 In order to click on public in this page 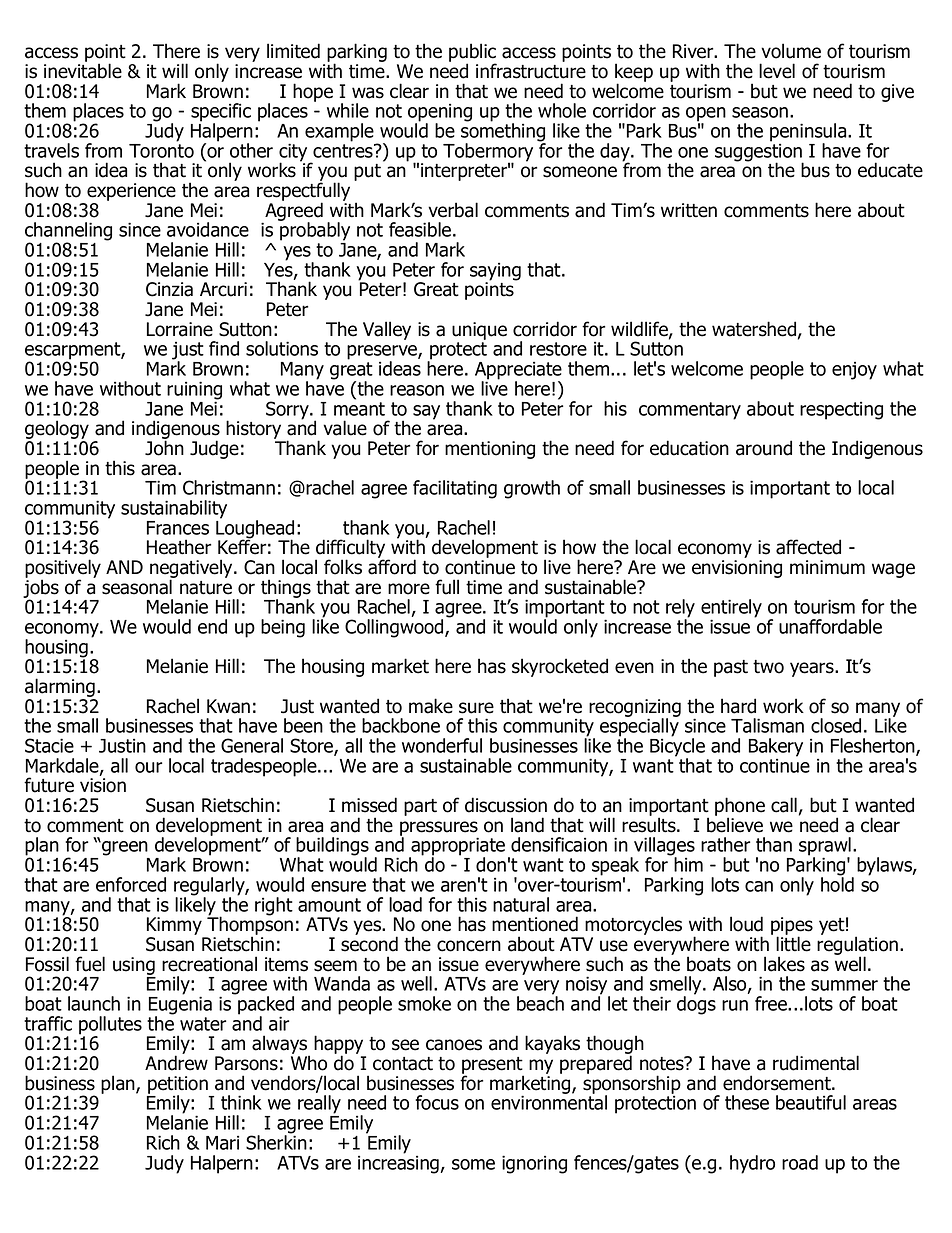, I will do `click(473, 54)`.
